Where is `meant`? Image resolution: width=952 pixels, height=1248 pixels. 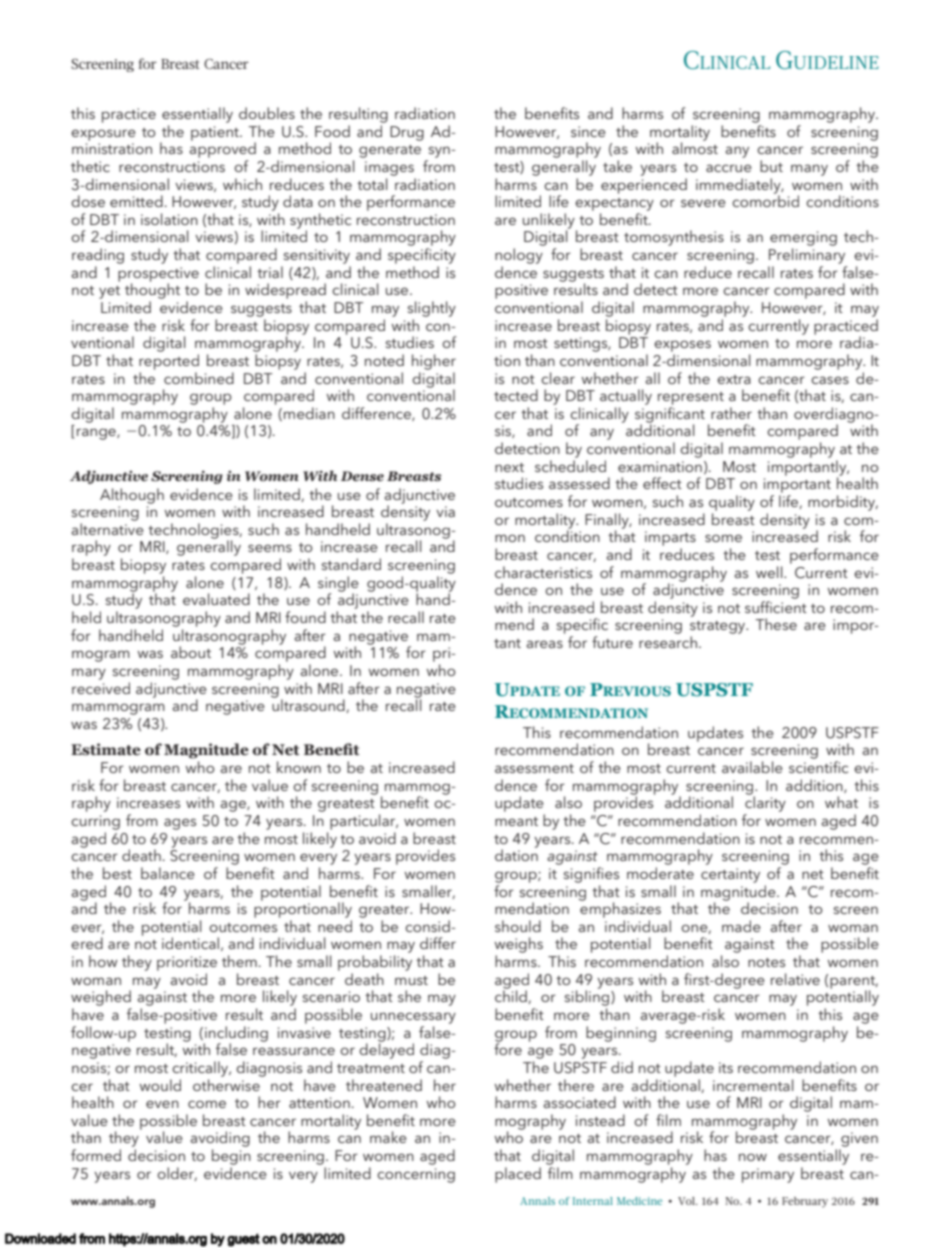
meant is located at coordinates (516, 821).
